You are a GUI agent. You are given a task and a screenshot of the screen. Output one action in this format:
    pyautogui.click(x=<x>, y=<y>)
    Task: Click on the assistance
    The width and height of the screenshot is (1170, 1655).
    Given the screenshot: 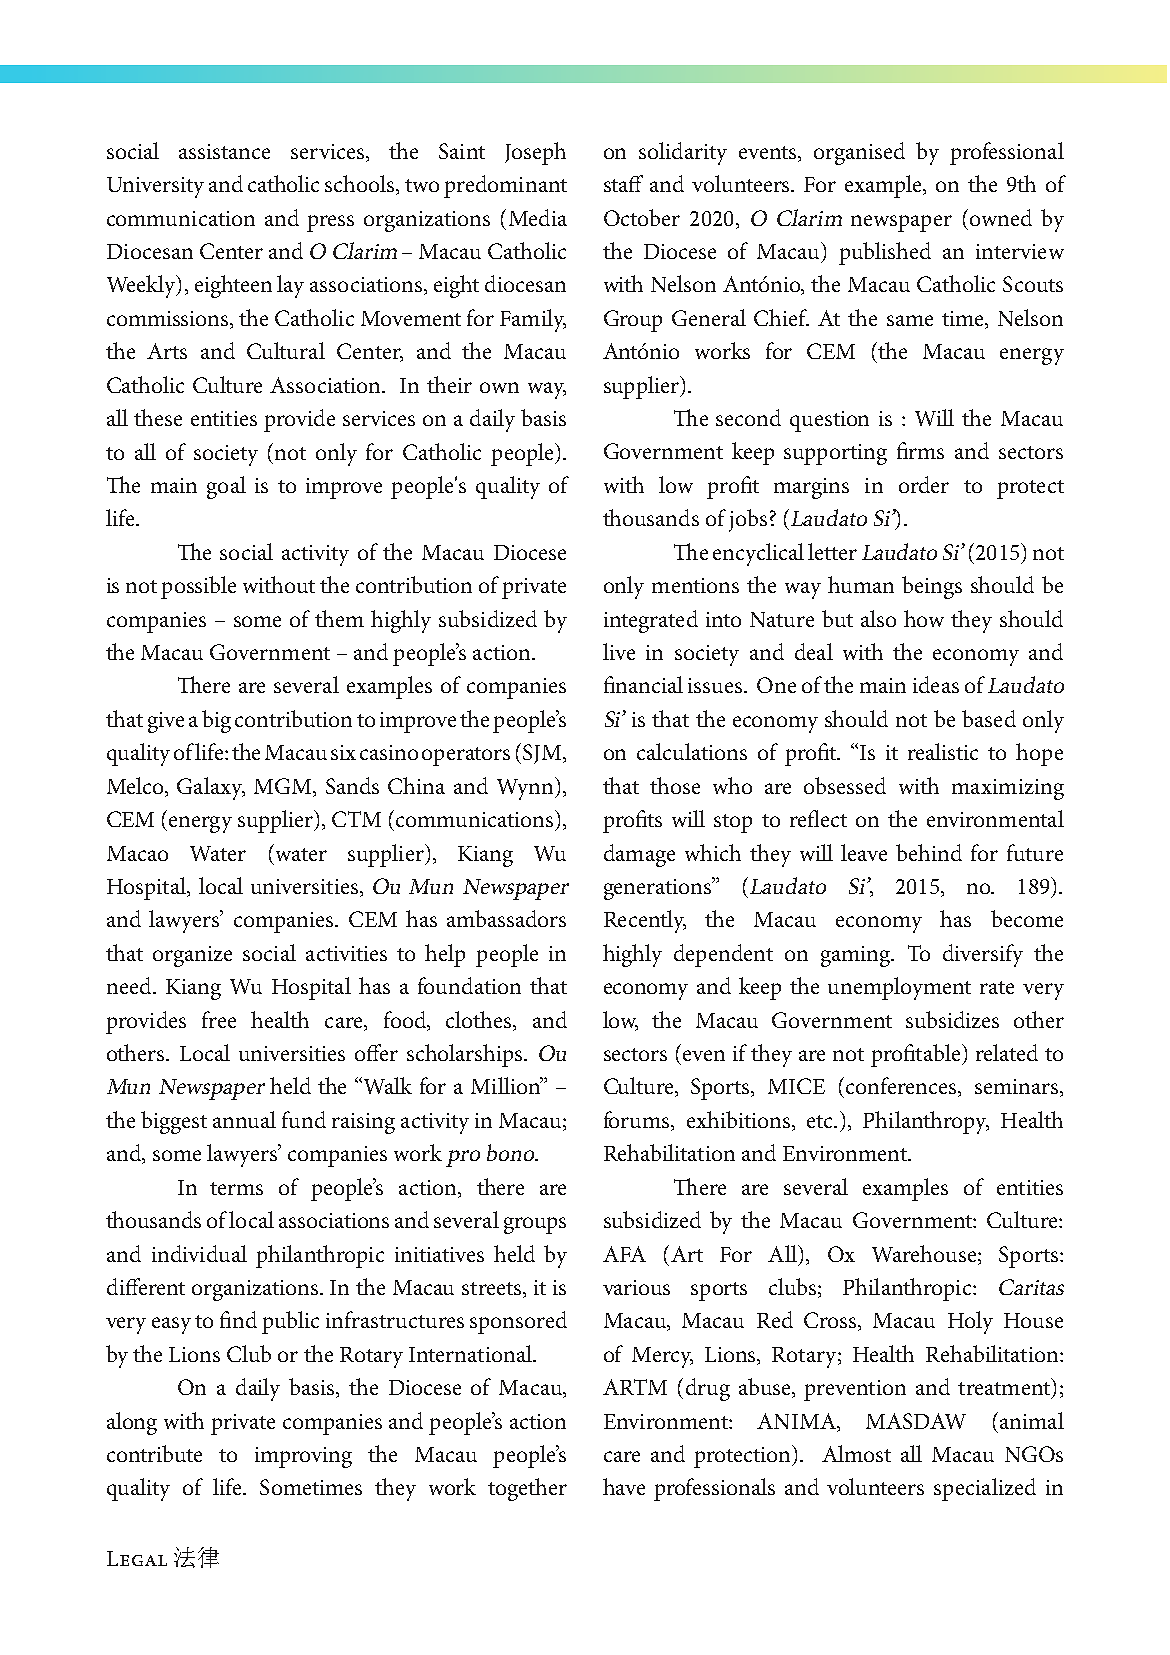 What is the action you would take?
    pyautogui.click(x=224, y=151)
